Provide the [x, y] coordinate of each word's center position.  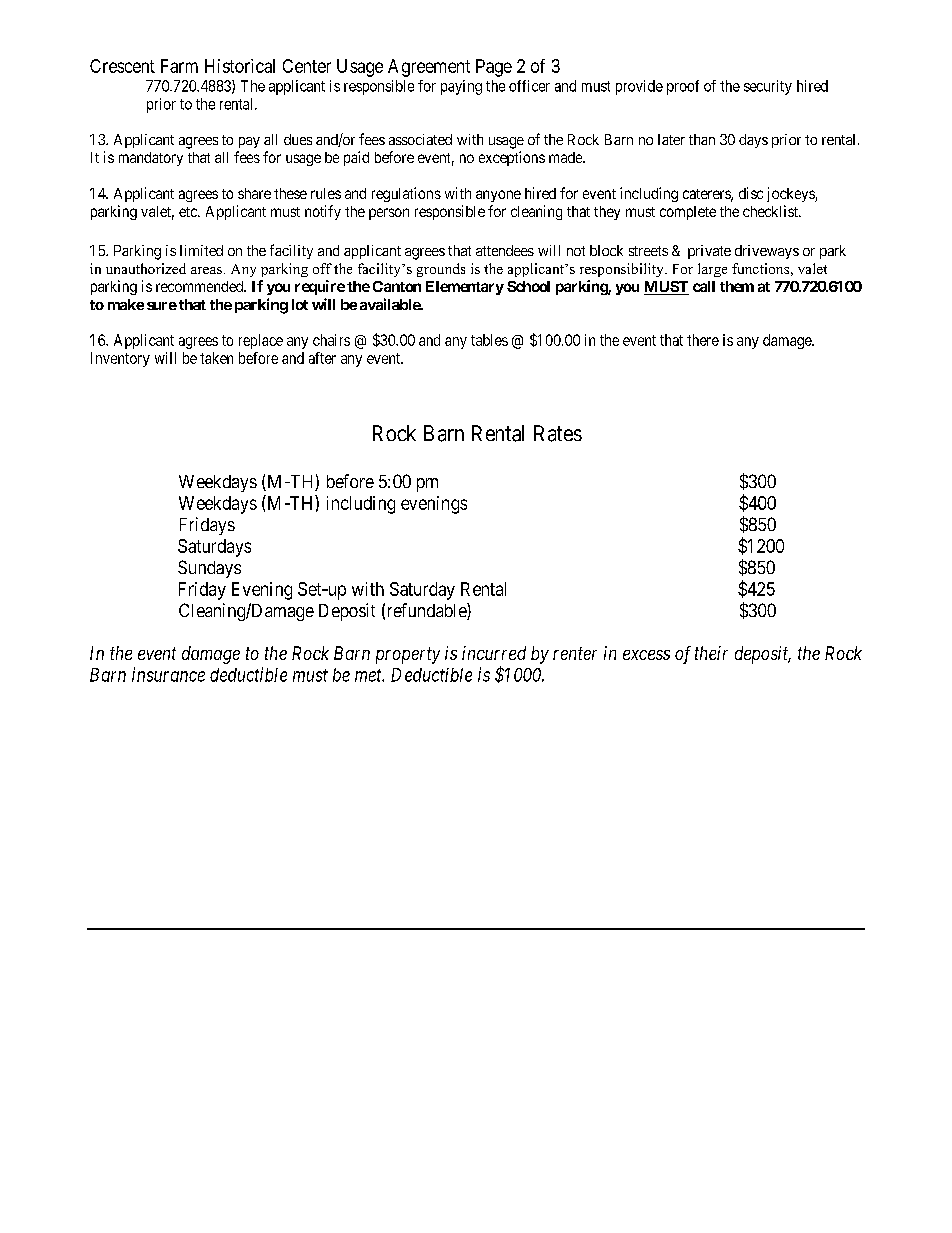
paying [461, 87]
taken [216, 358]
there [703, 340]
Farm [179, 66]
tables [489, 340]
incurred [494, 653]
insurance [168, 674]
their [711, 653]
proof [683, 87]
